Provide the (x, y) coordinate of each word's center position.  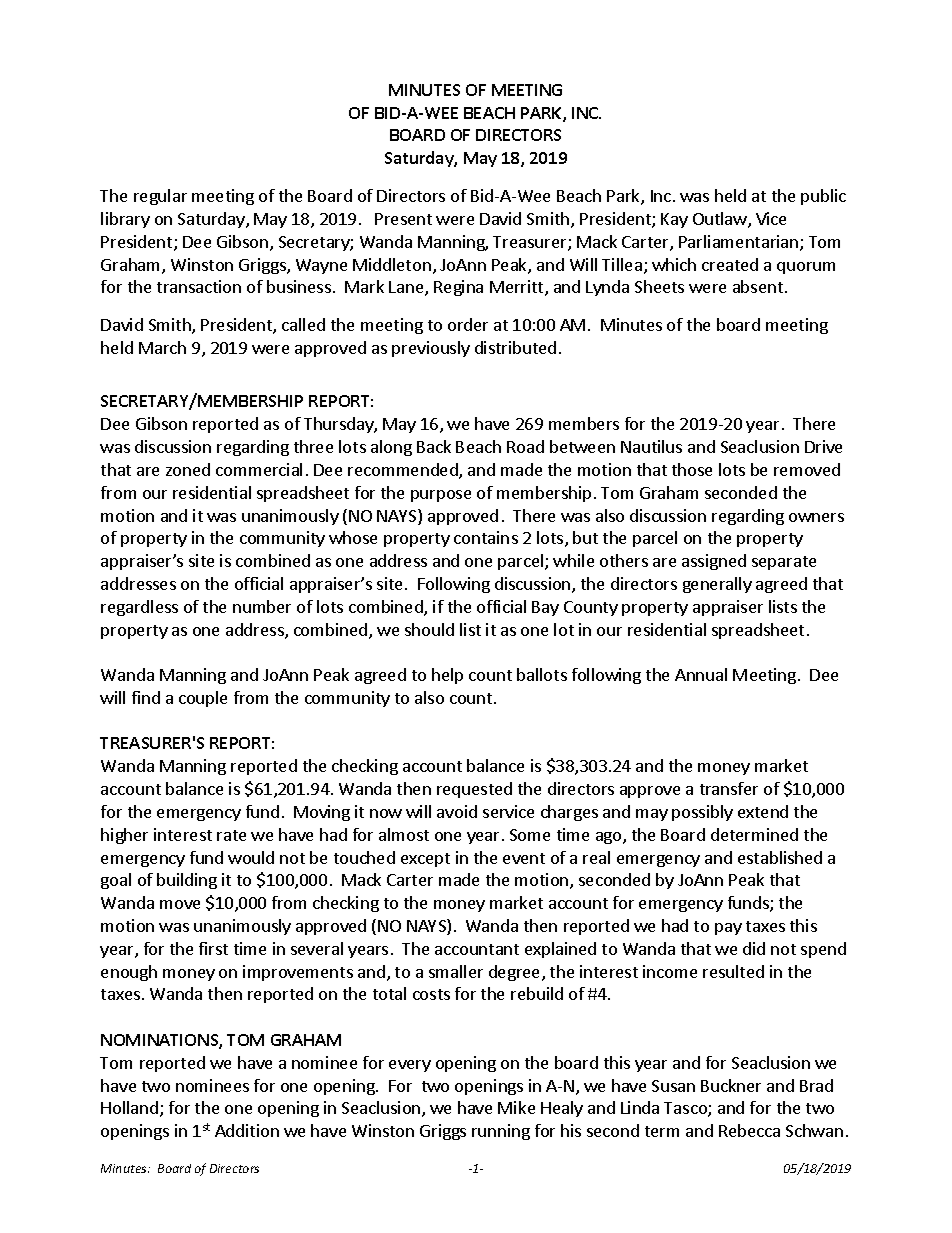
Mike (516, 1107)
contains (486, 537)
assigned (714, 562)
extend (763, 811)
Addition (247, 1130)
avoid (457, 811)
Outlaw (721, 220)
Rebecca (749, 1130)
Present (403, 219)
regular (160, 197)
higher (124, 836)
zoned (188, 469)
